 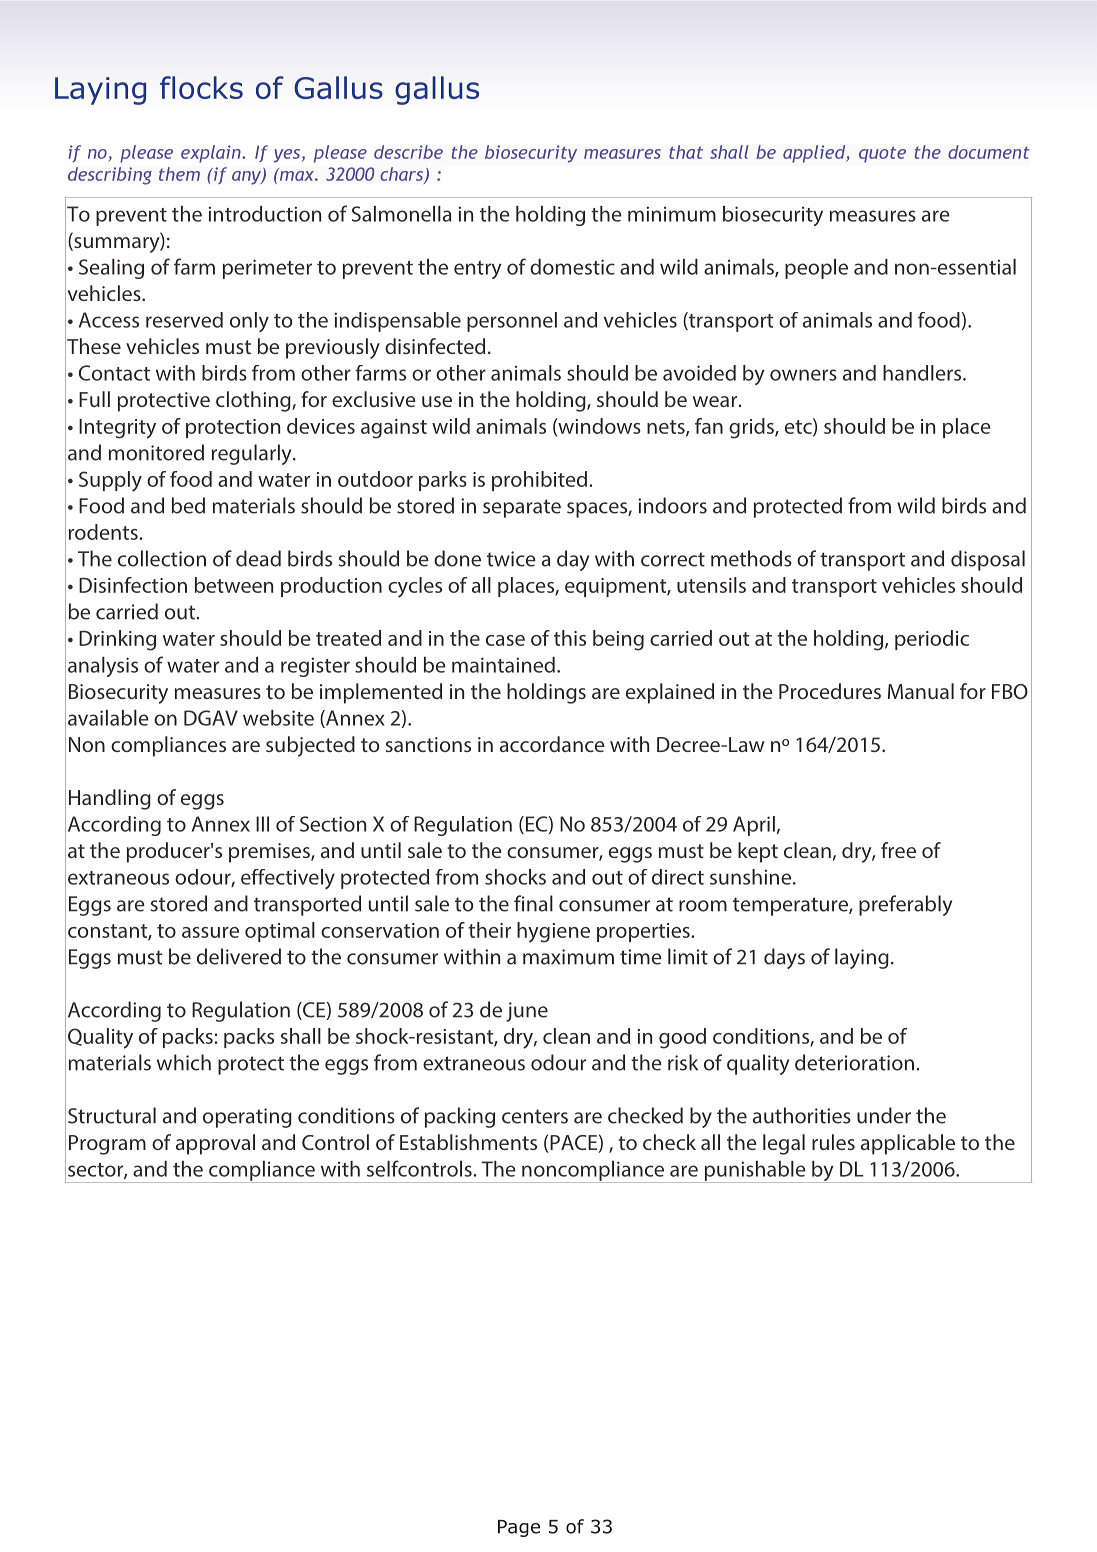 I want to click on punishable, so click(x=755, y=1172).
